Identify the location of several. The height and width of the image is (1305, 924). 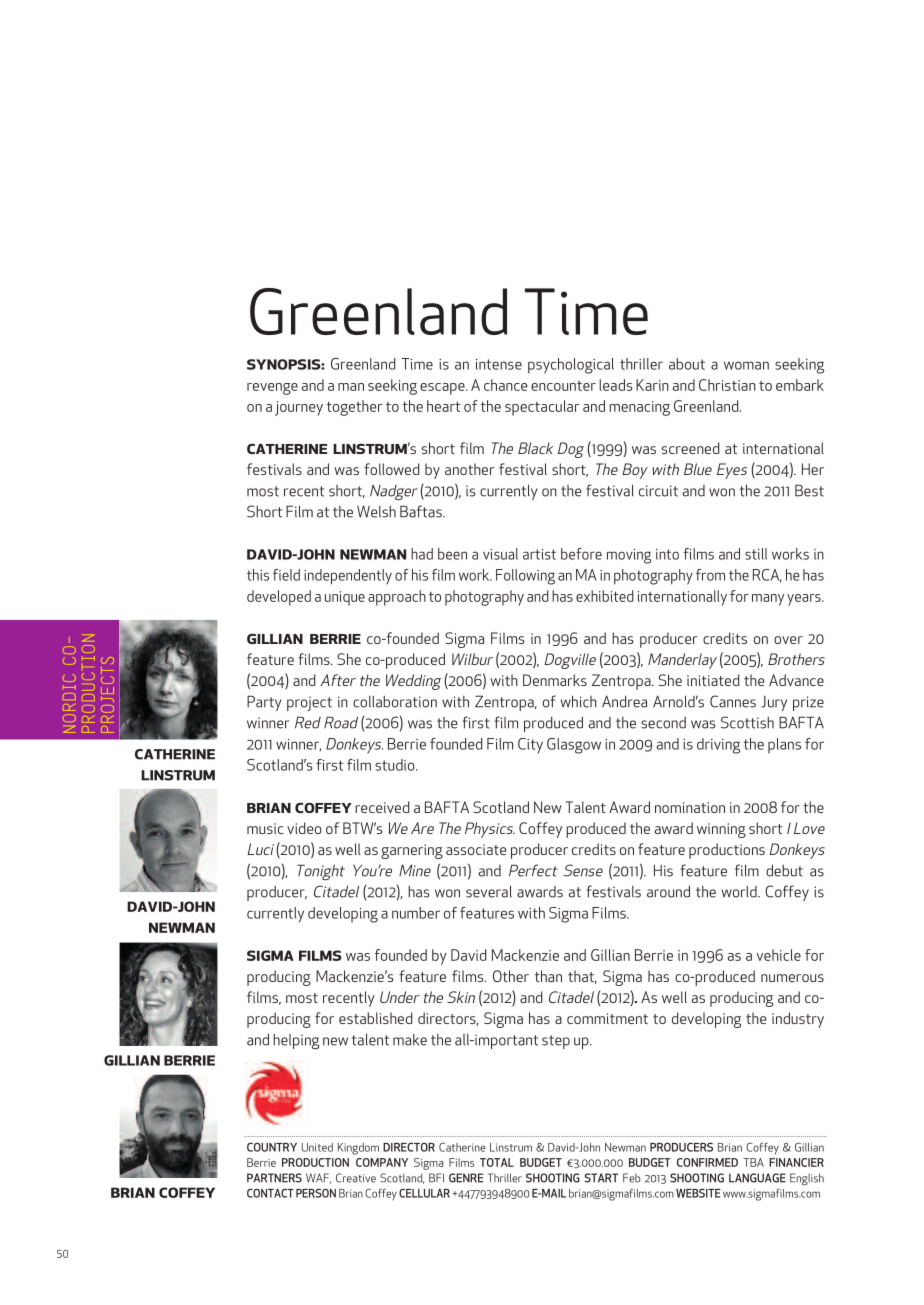
(489, 891).
